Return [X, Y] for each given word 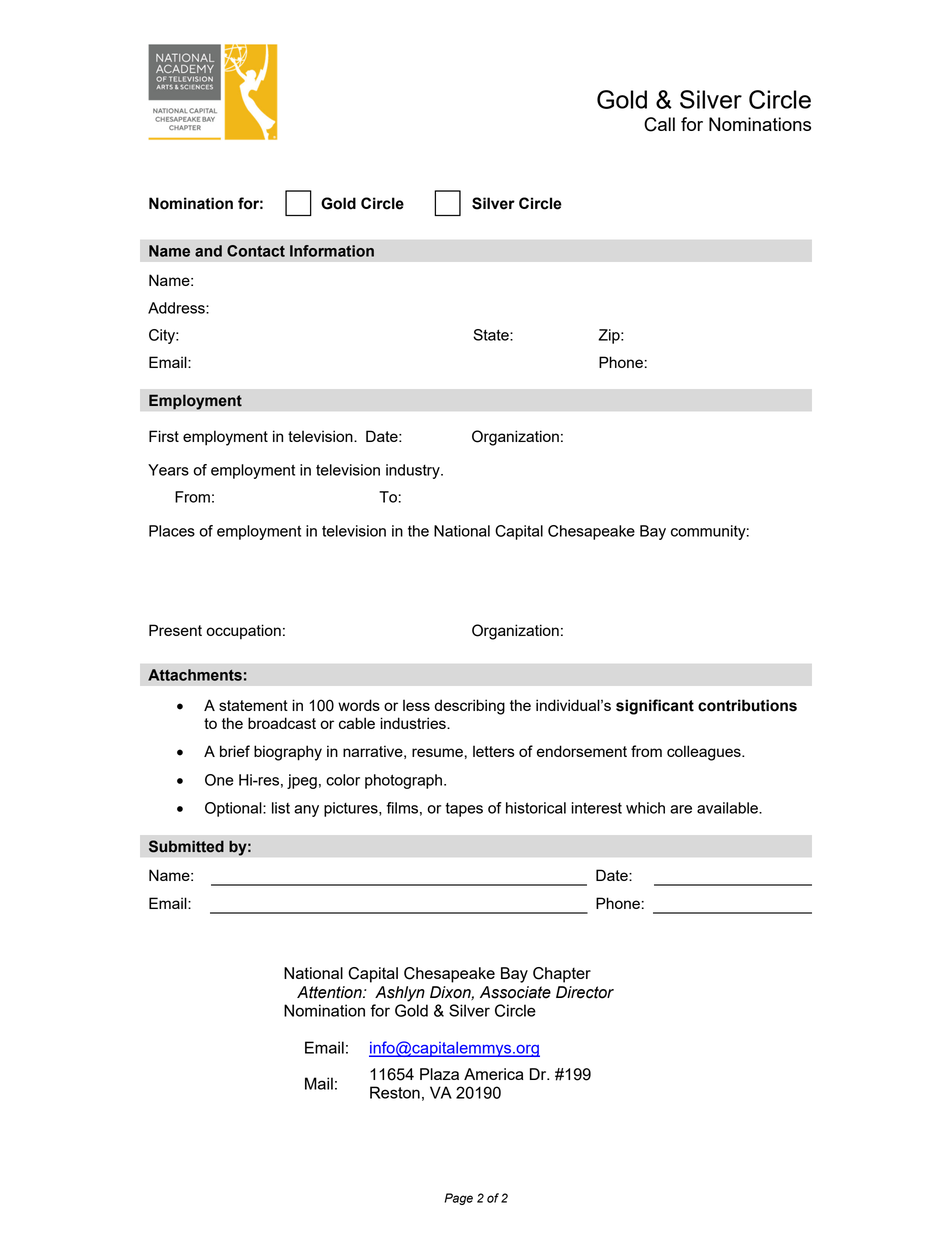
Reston [395, 1092]
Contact [256, 251]
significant [655, 707]
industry [414, 471]
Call [659, 124]
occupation [243, 631]
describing [470, 707]
